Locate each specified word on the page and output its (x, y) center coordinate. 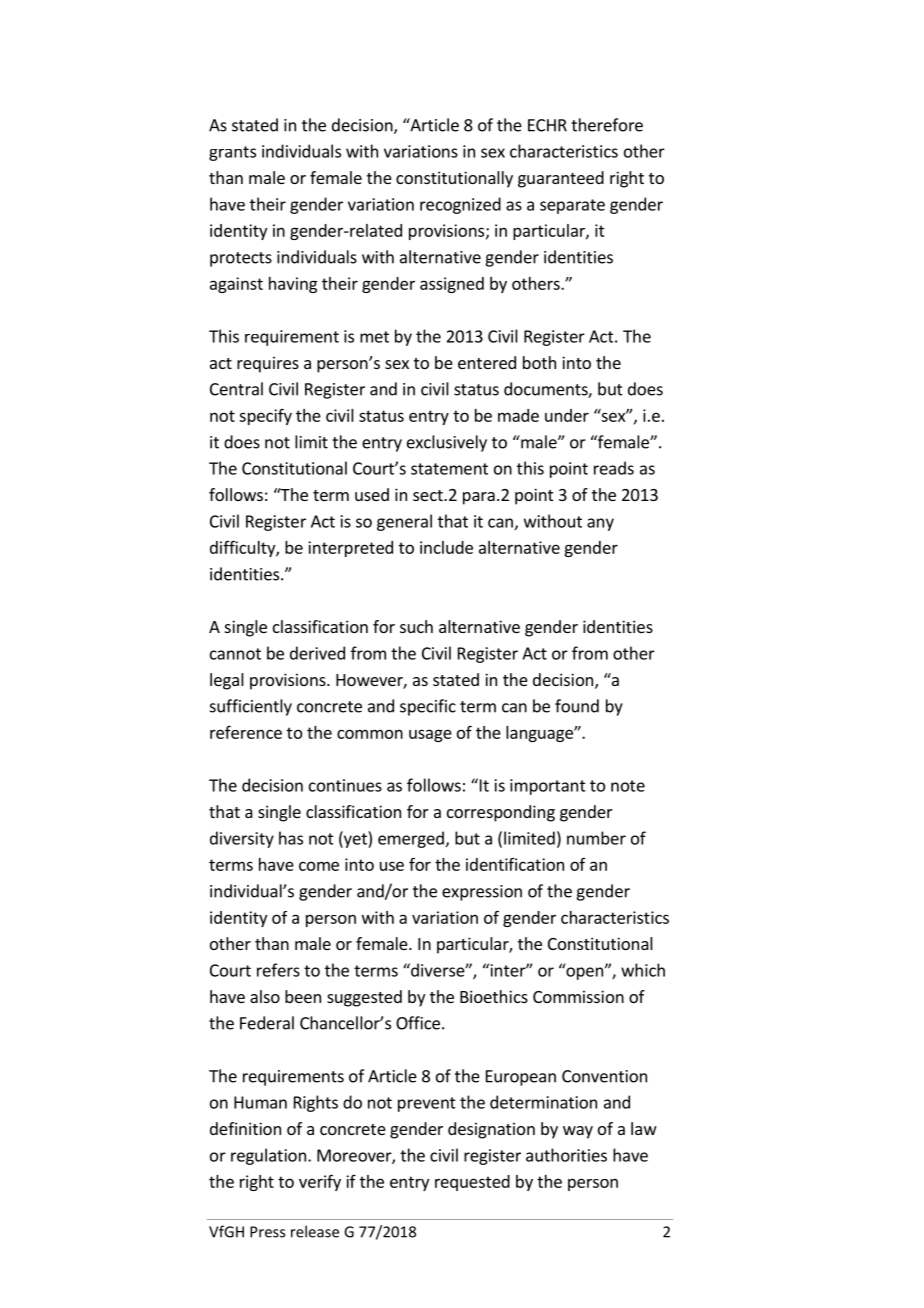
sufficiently (251, 707)
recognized (460, 205)
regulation (268, 1156)
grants (232, 153)
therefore (607, 125)
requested (472, 1183)
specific (428, 707)
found (577, 706)
